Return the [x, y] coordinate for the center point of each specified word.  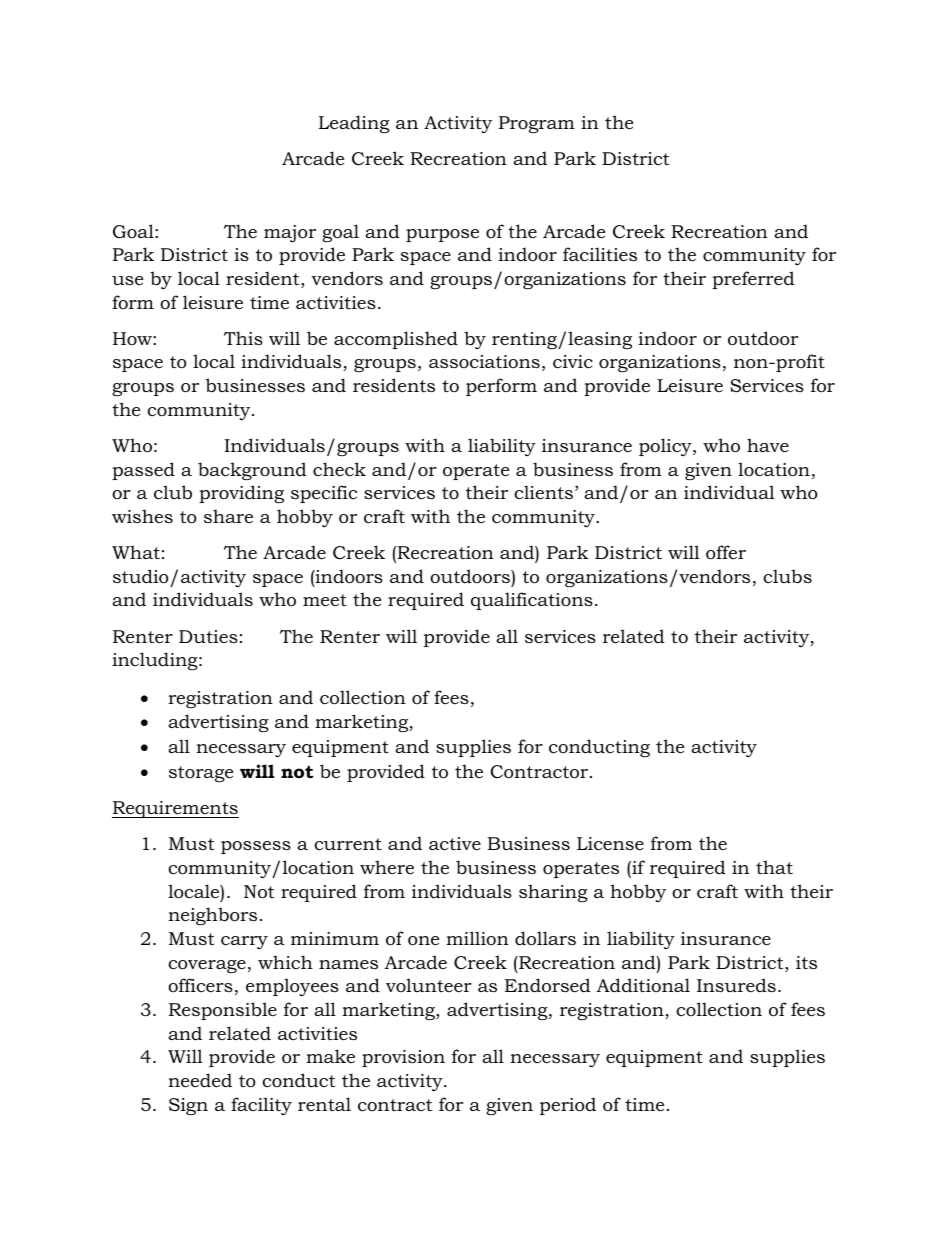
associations [484, 362]
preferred [753, 280]
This [243, 338]
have [768, 445]
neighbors [212, 916]
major [290, 234]
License [610, 844]
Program [537, 124]
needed [200, 1080]
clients [543, 492]
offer [726, 552]
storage [201, 774]
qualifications [532, 601]
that [774, 867]
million [477, 938]
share [228, 516]
